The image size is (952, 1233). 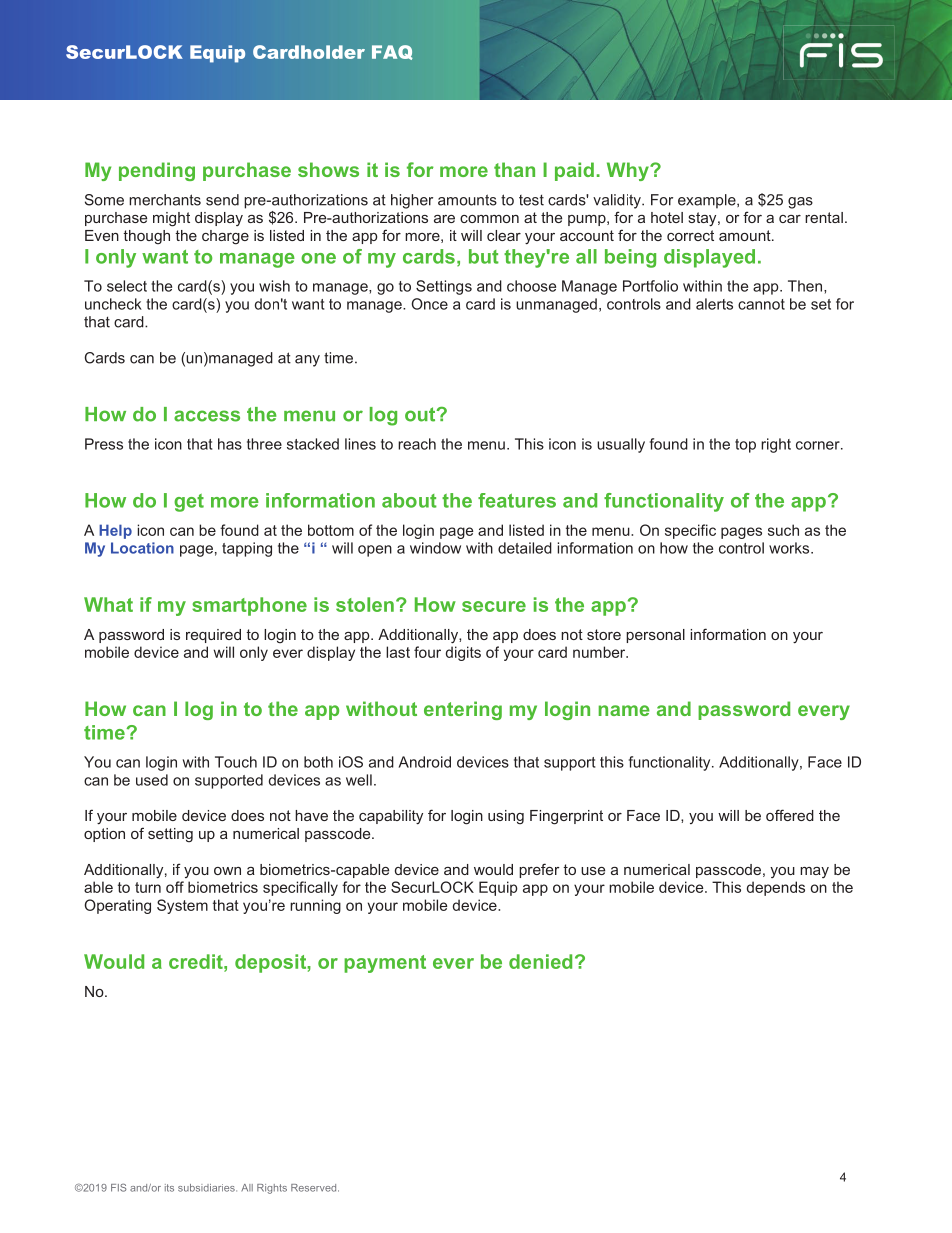 What do you see at coordinates (157, 171) in the image?
I see `pending` at bounding box center [157, 171].
